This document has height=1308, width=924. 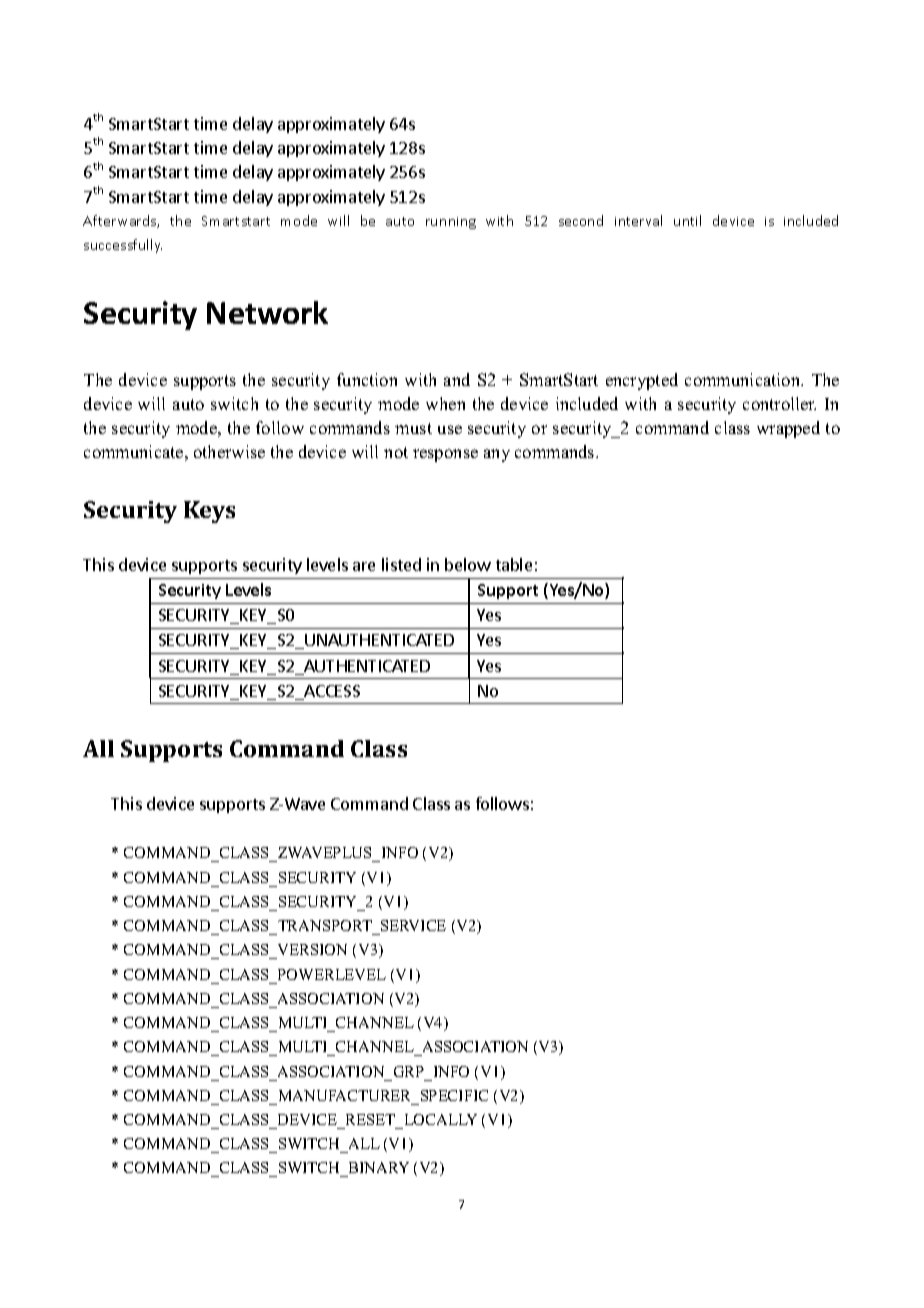 I want to click on are, so click(x=364, y=566).
